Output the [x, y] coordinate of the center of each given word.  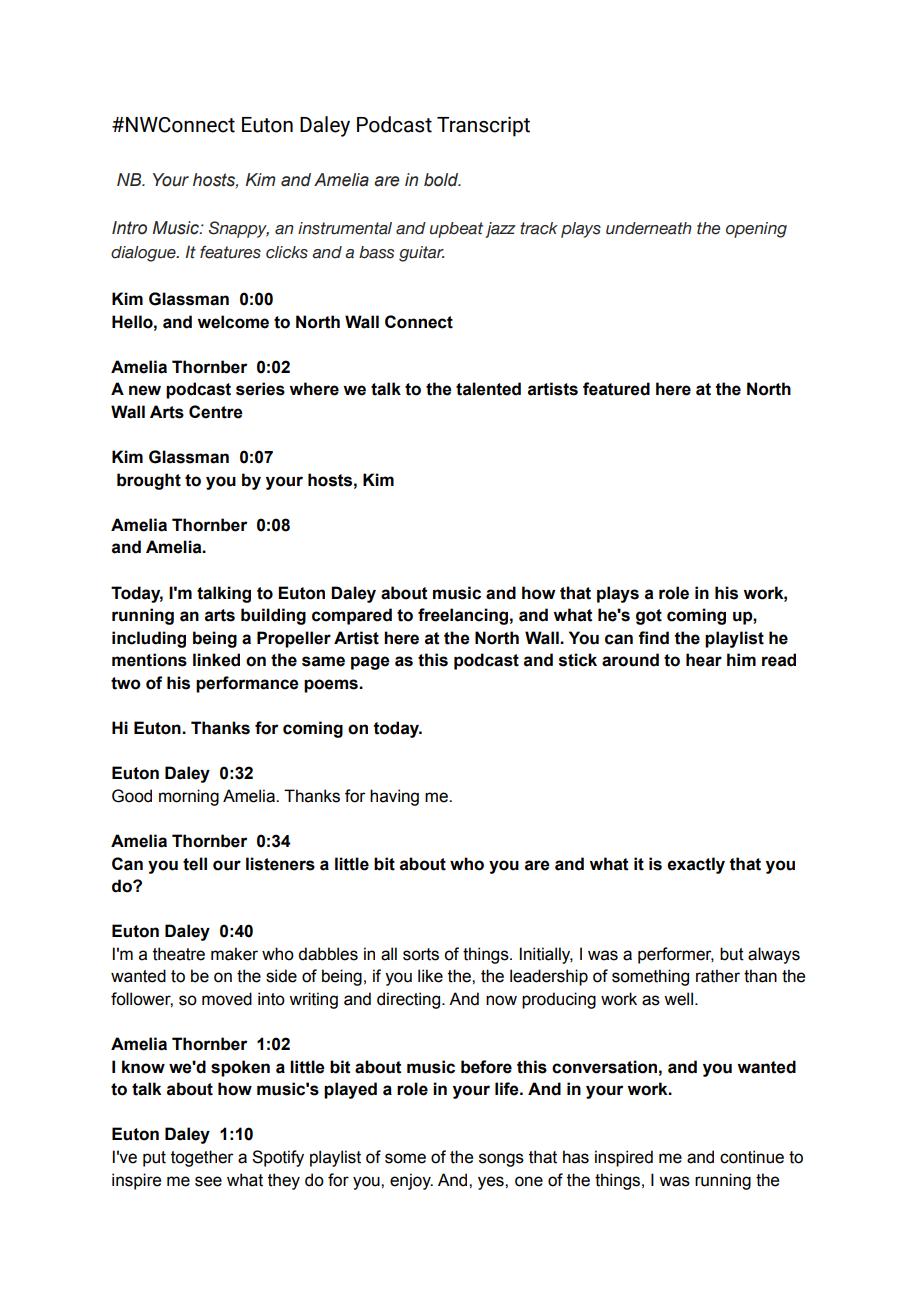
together [202, 1158]
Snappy [239, 229]
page [370, 663]
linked [216, 660]
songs [501, 1160]
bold [442, 180]
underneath [649, 228]
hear [704, 660]
